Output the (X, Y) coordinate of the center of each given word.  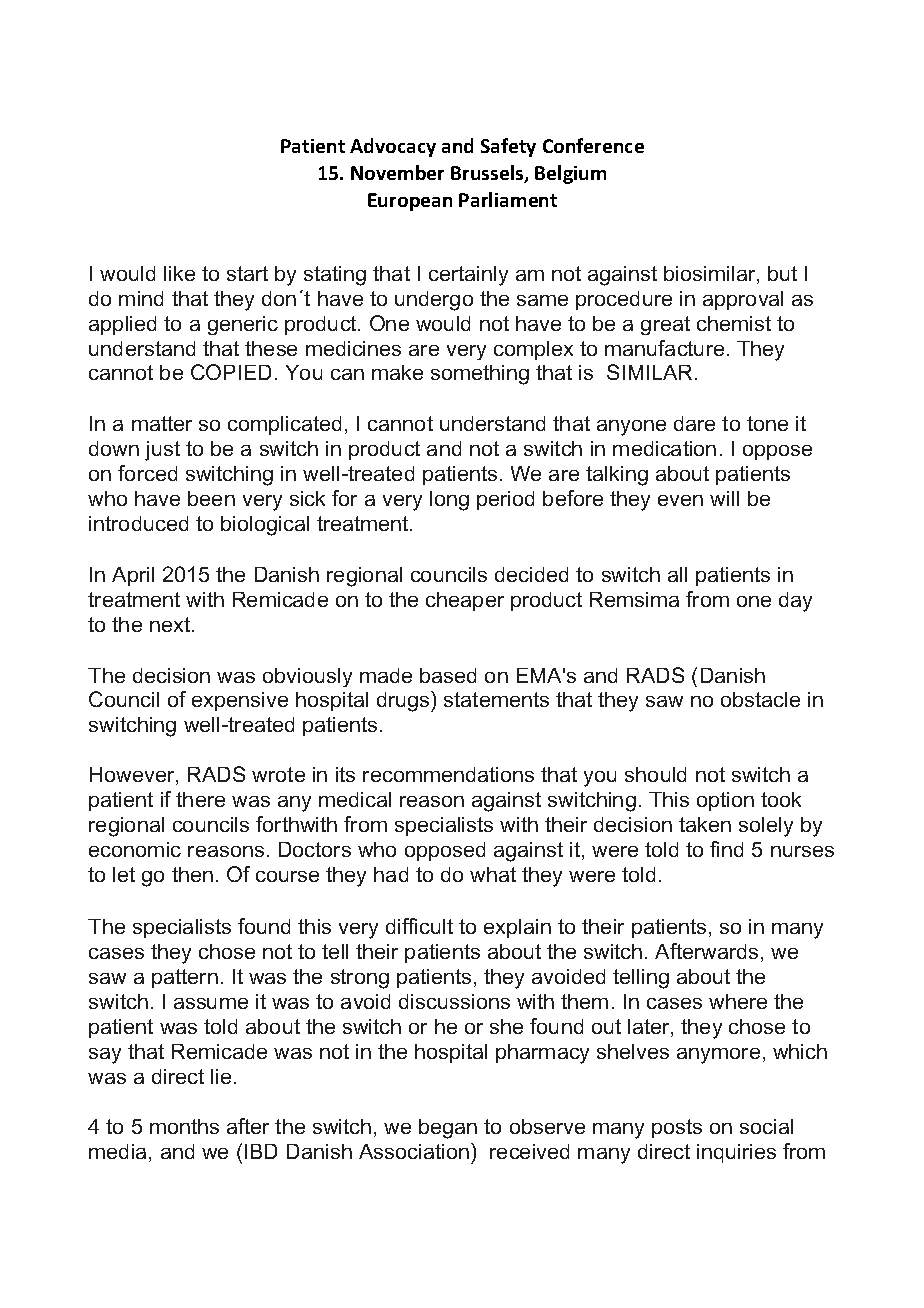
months (184, 1126)
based (448, 675)
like (179, 273)
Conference (593, 145)
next (171, 624)
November (397, 172)
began (448, 1129)
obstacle (760, 699)
